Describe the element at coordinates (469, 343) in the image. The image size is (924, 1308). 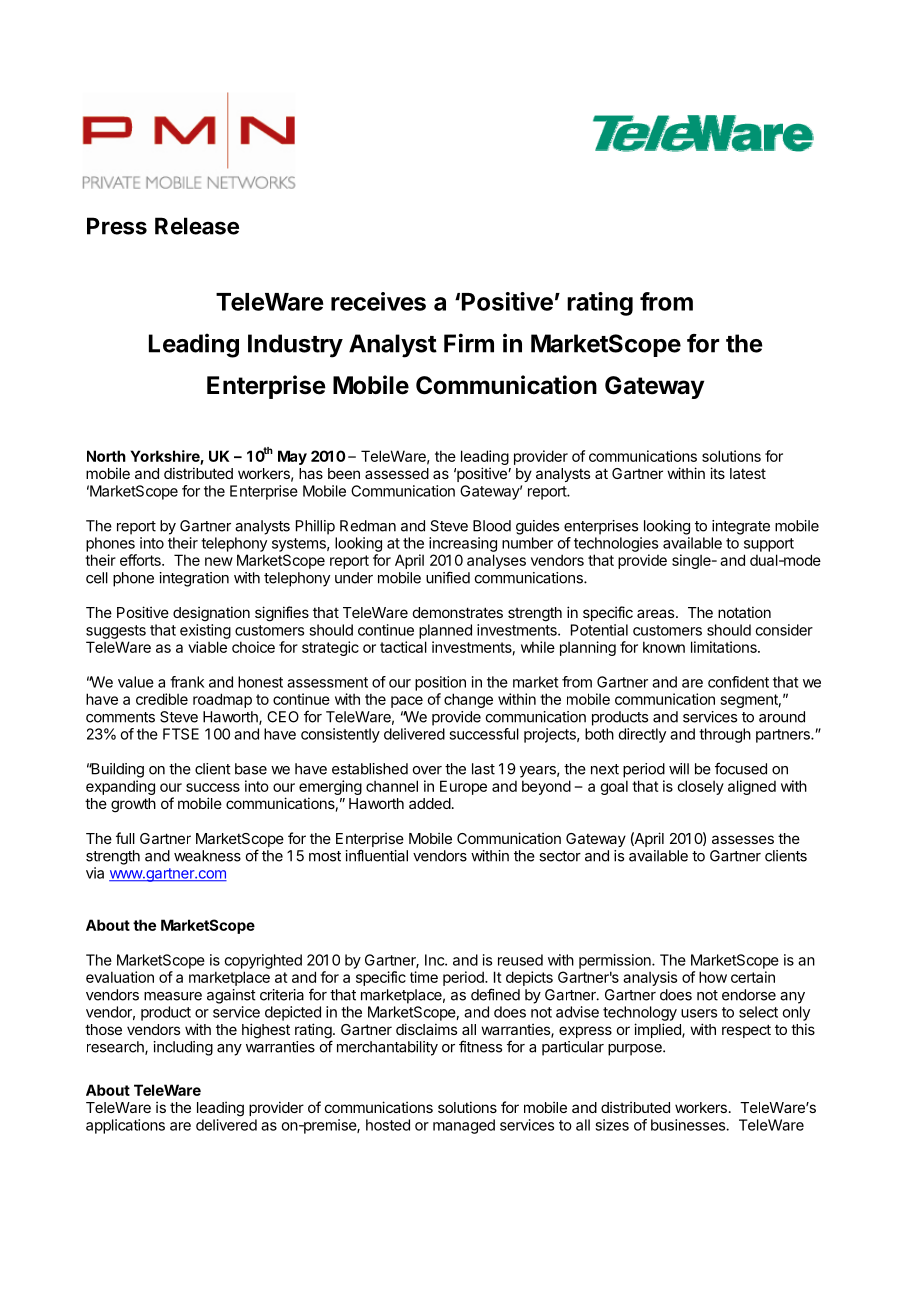
I see `Firm` at that location.
